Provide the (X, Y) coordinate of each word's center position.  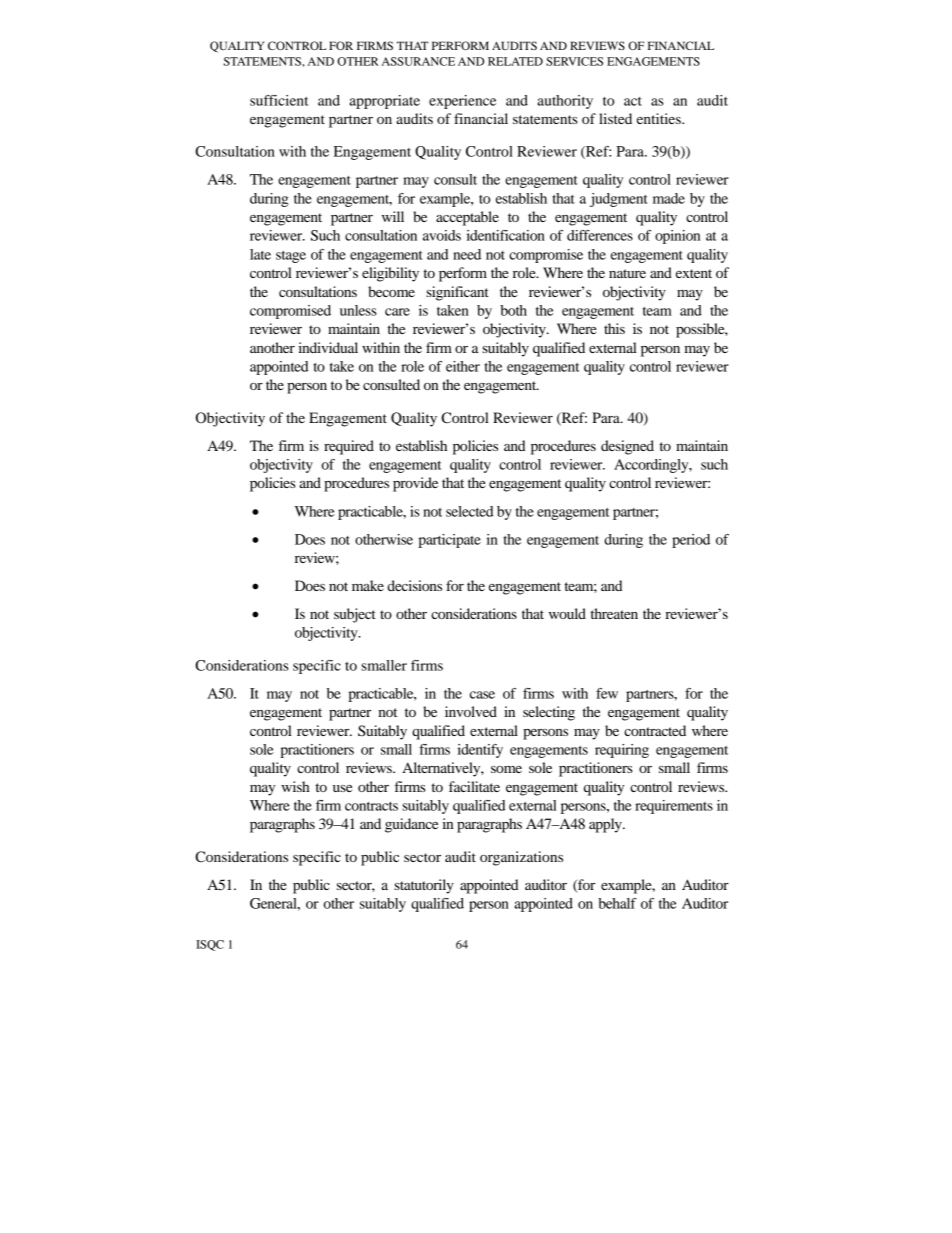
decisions (414, 585)
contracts (371, 806)
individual (328, 347)
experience (462, 102)
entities (660, 118)
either (463, 366)
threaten (614, 613)
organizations (521, 858)
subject (355, 615)
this (614, 328)
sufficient (279, 100)
